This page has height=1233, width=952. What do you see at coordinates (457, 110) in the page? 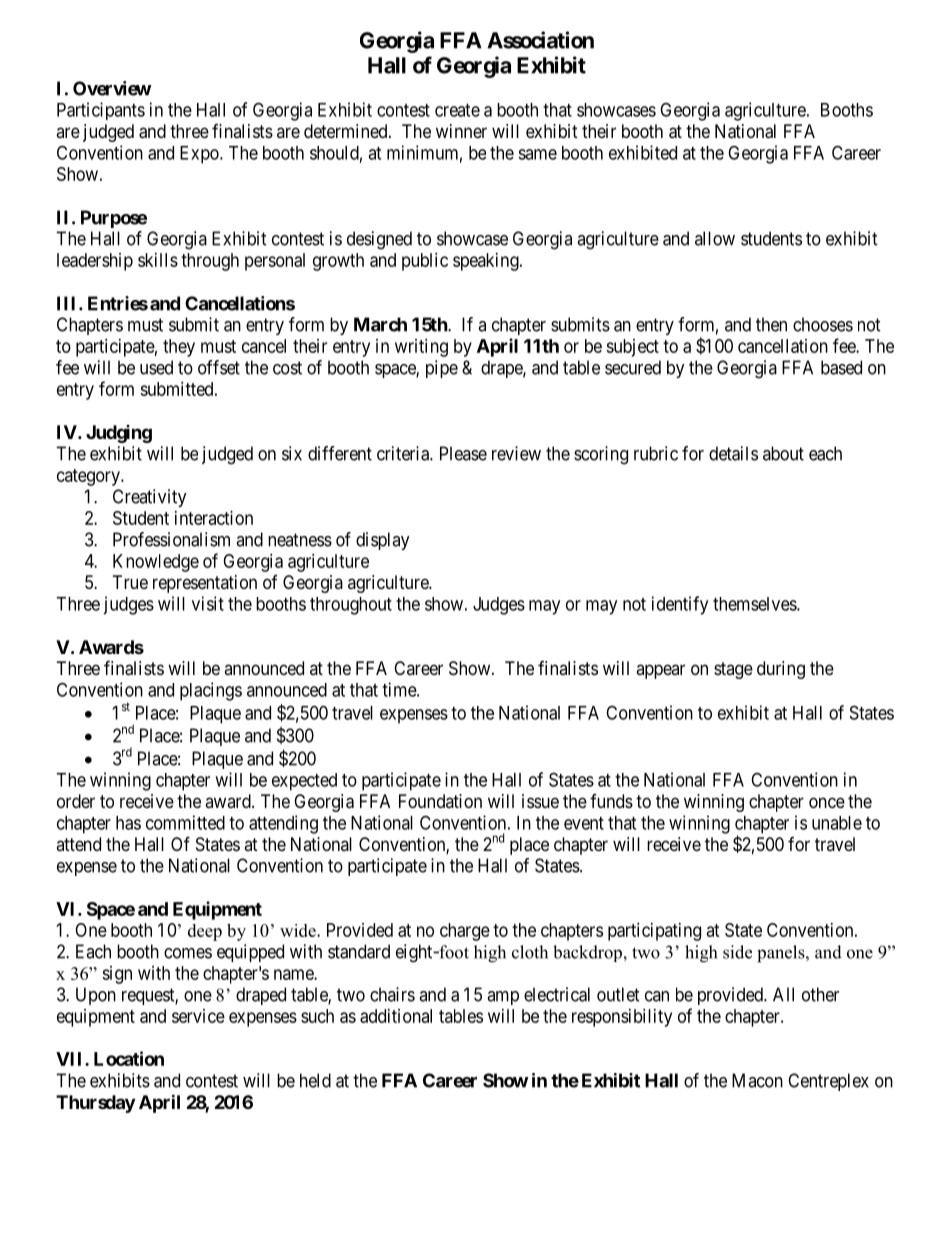
I see `create` at bounding box center [457, 110].
